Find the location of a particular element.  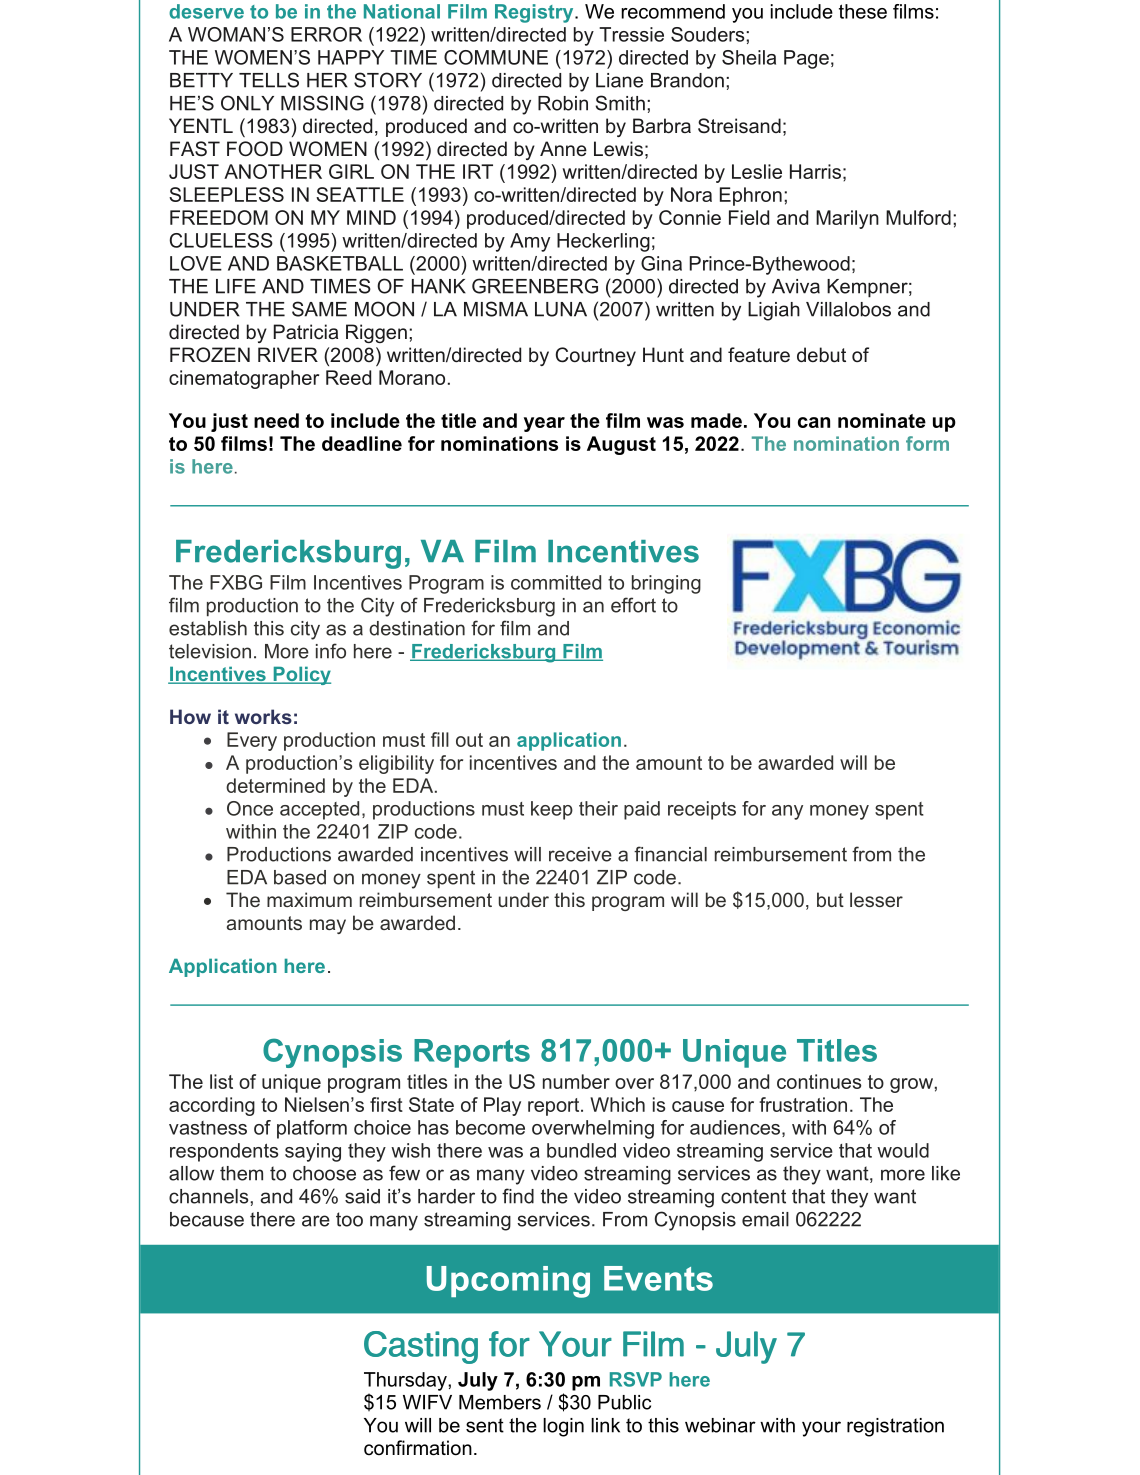

Thursday is located at coordinates (406, 1381).
